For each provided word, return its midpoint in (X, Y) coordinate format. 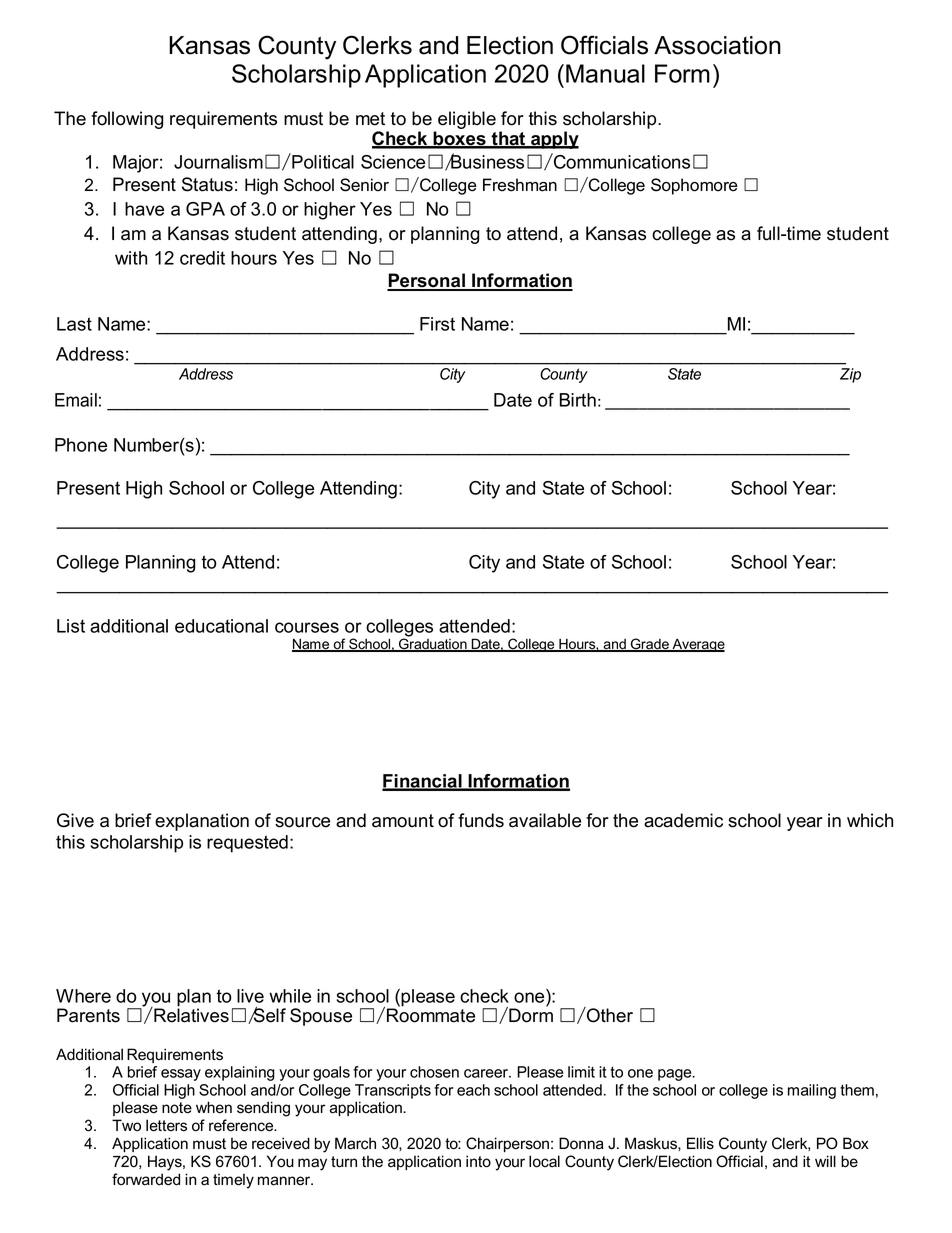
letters (166, 1125)
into (478, 1161)
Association (717, 45)
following (127, 120)
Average (697, 645)
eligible (467, 120)
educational (221, 626)
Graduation (433, 645)
